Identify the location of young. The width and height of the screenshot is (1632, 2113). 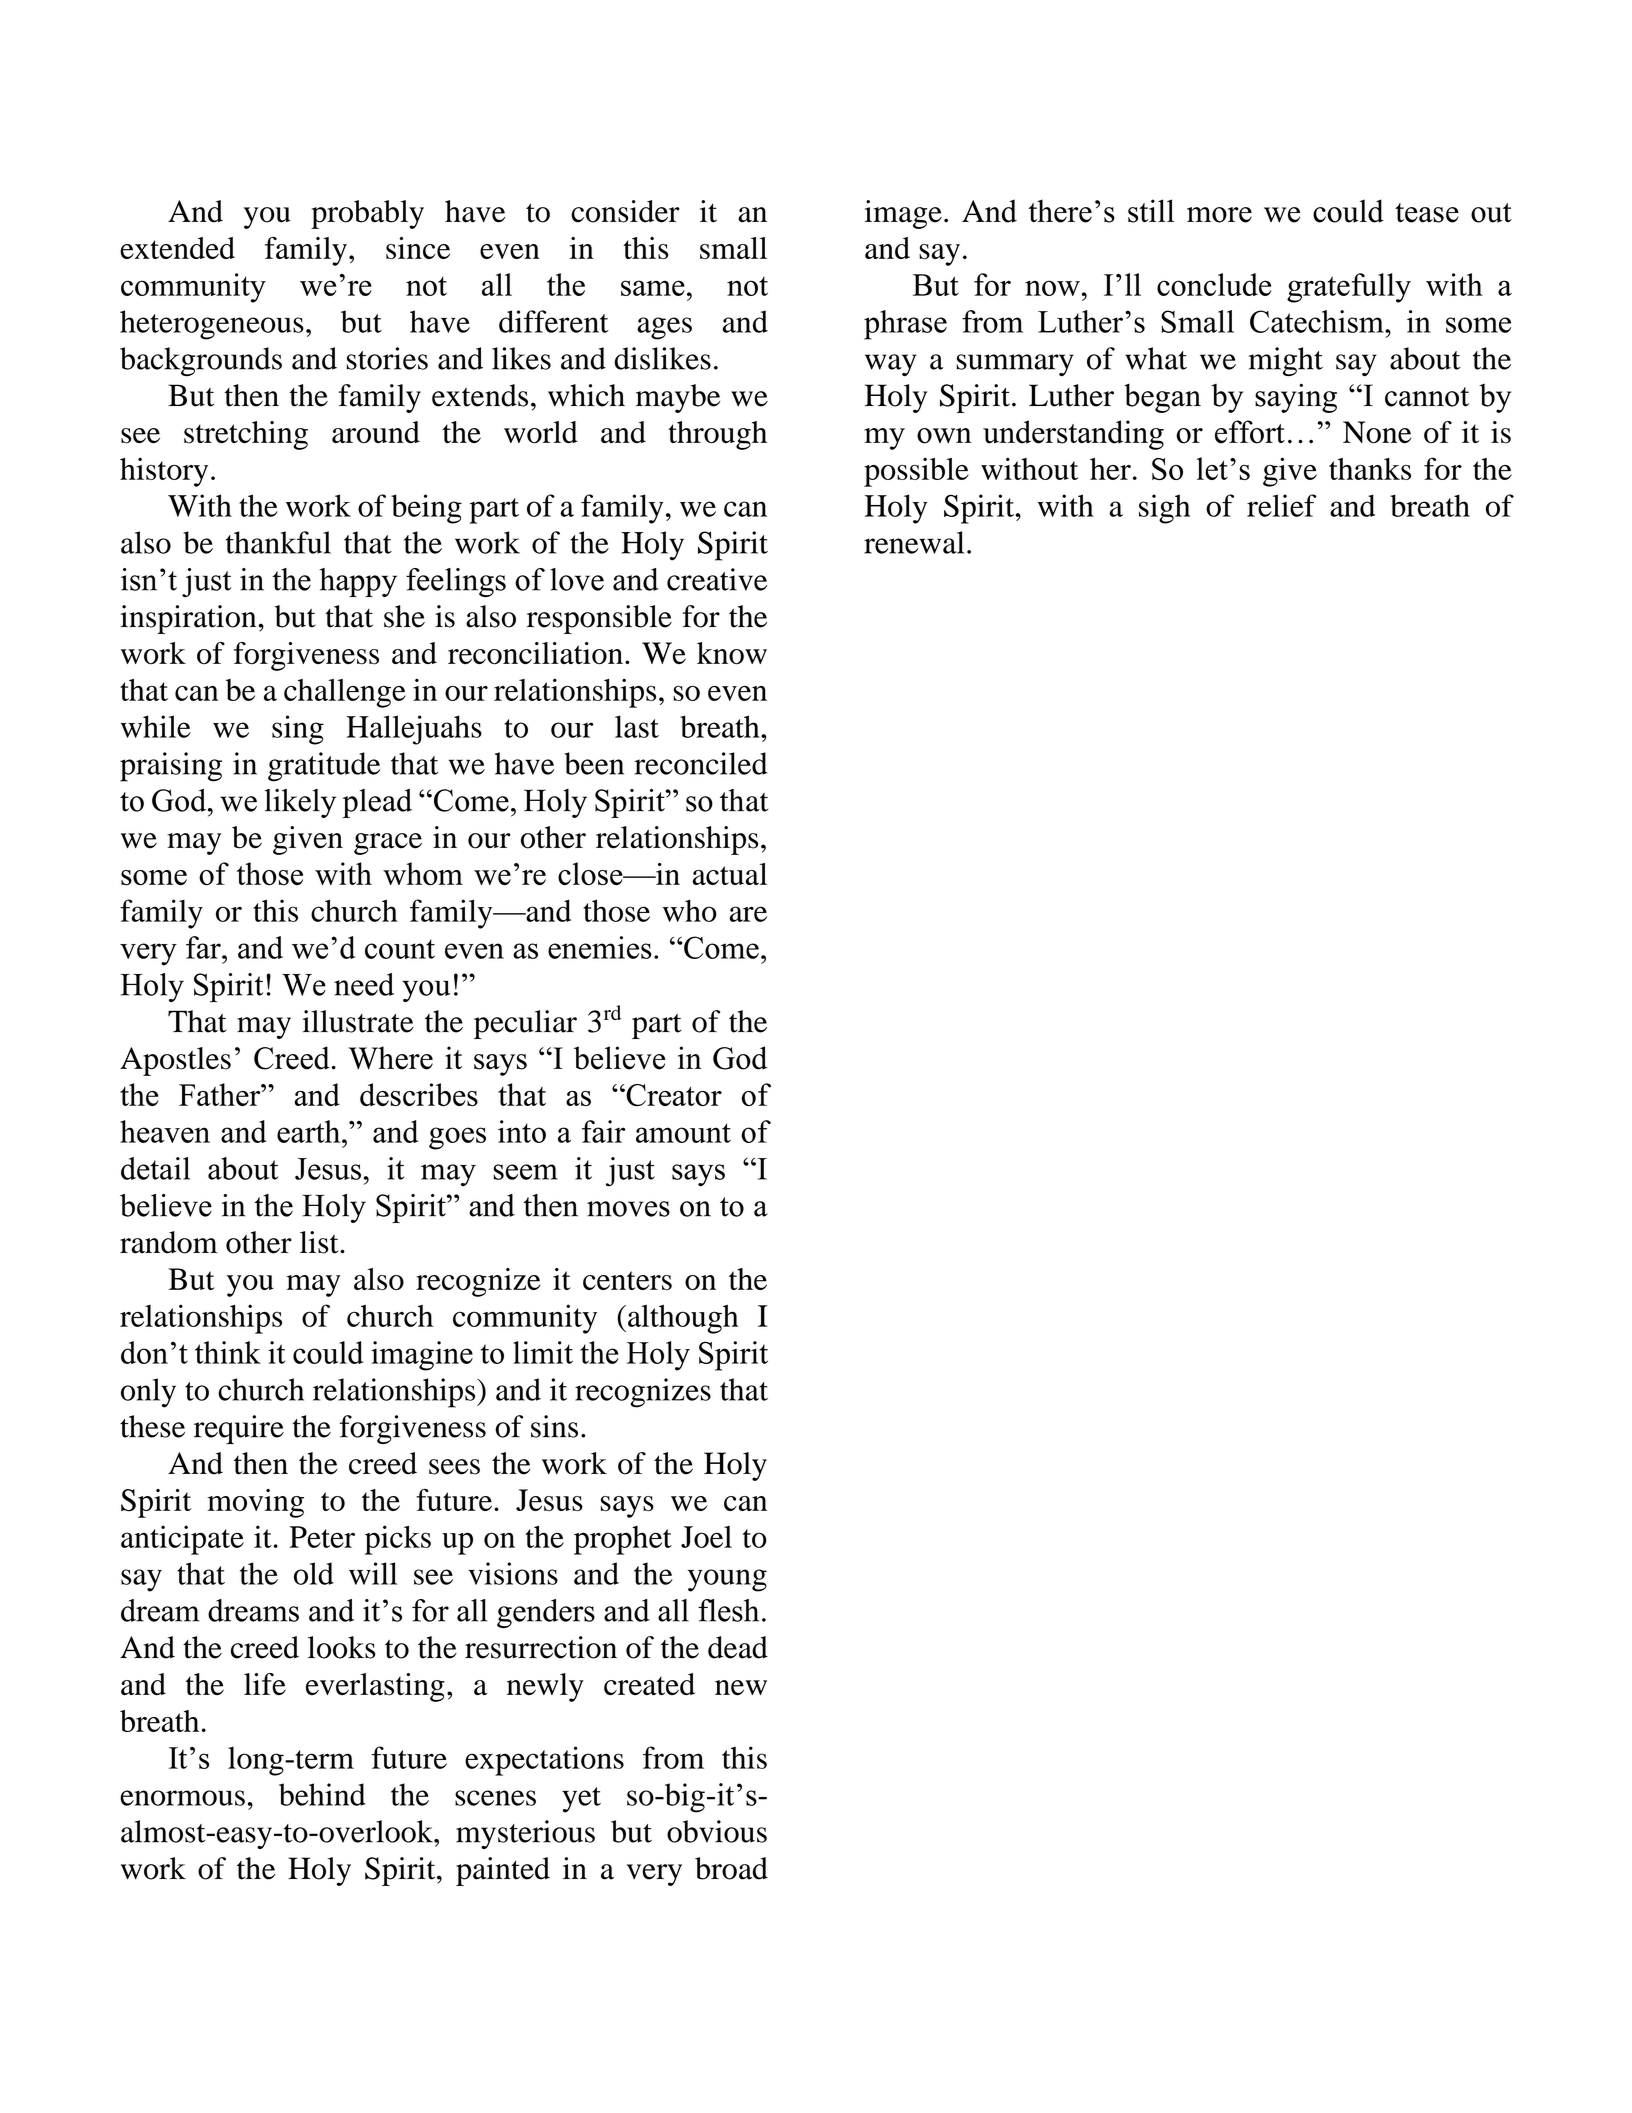
(727, 1580).
